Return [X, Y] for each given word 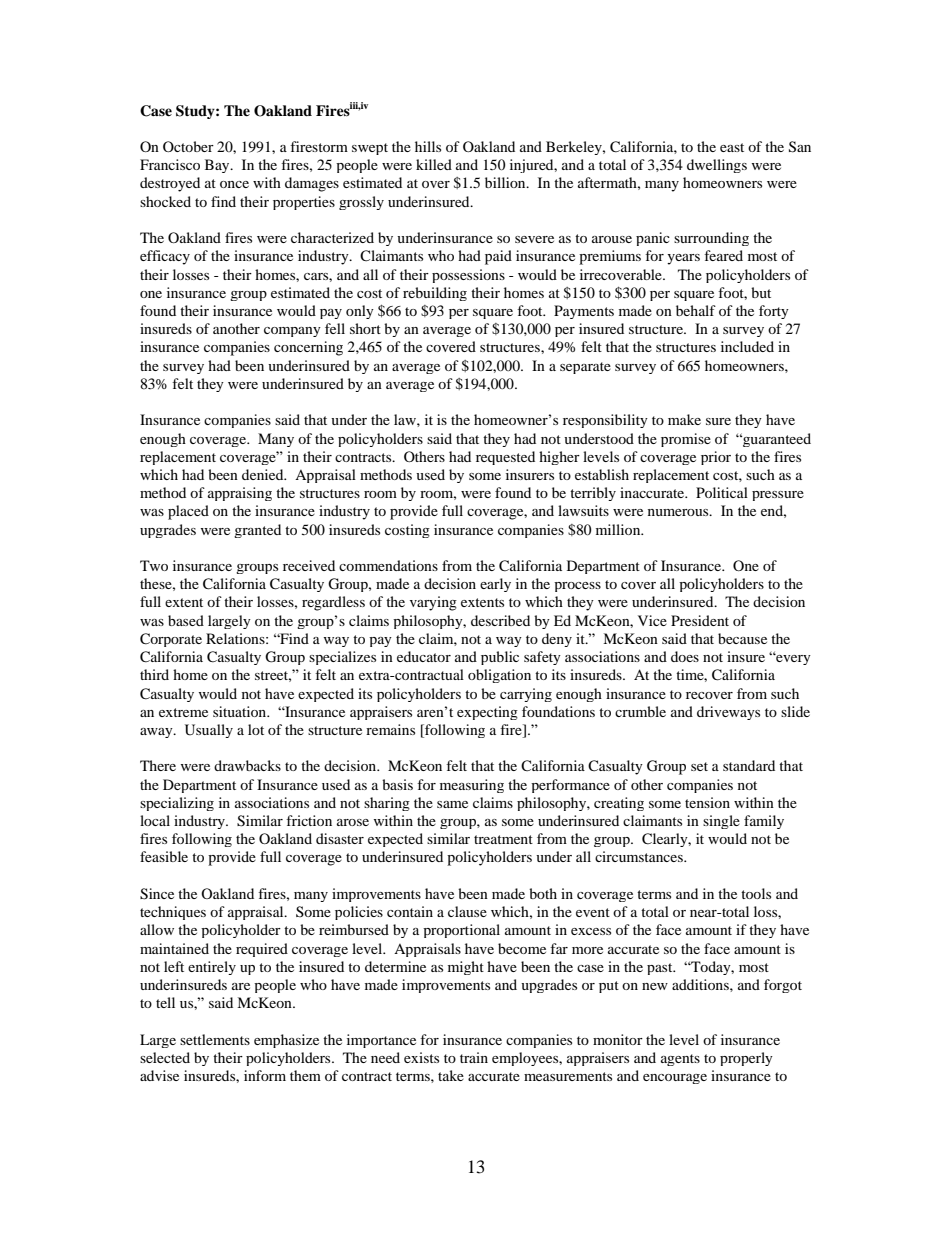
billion [506, 182]
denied [264, 474]
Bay [218, 166]
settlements [215, 1039]
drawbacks [247, 765]
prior [716, 458]
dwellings [717, 166]
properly [746, 1059]
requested [505, 458]
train [474, 1057]
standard [749, 765]
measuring [472, 786]
